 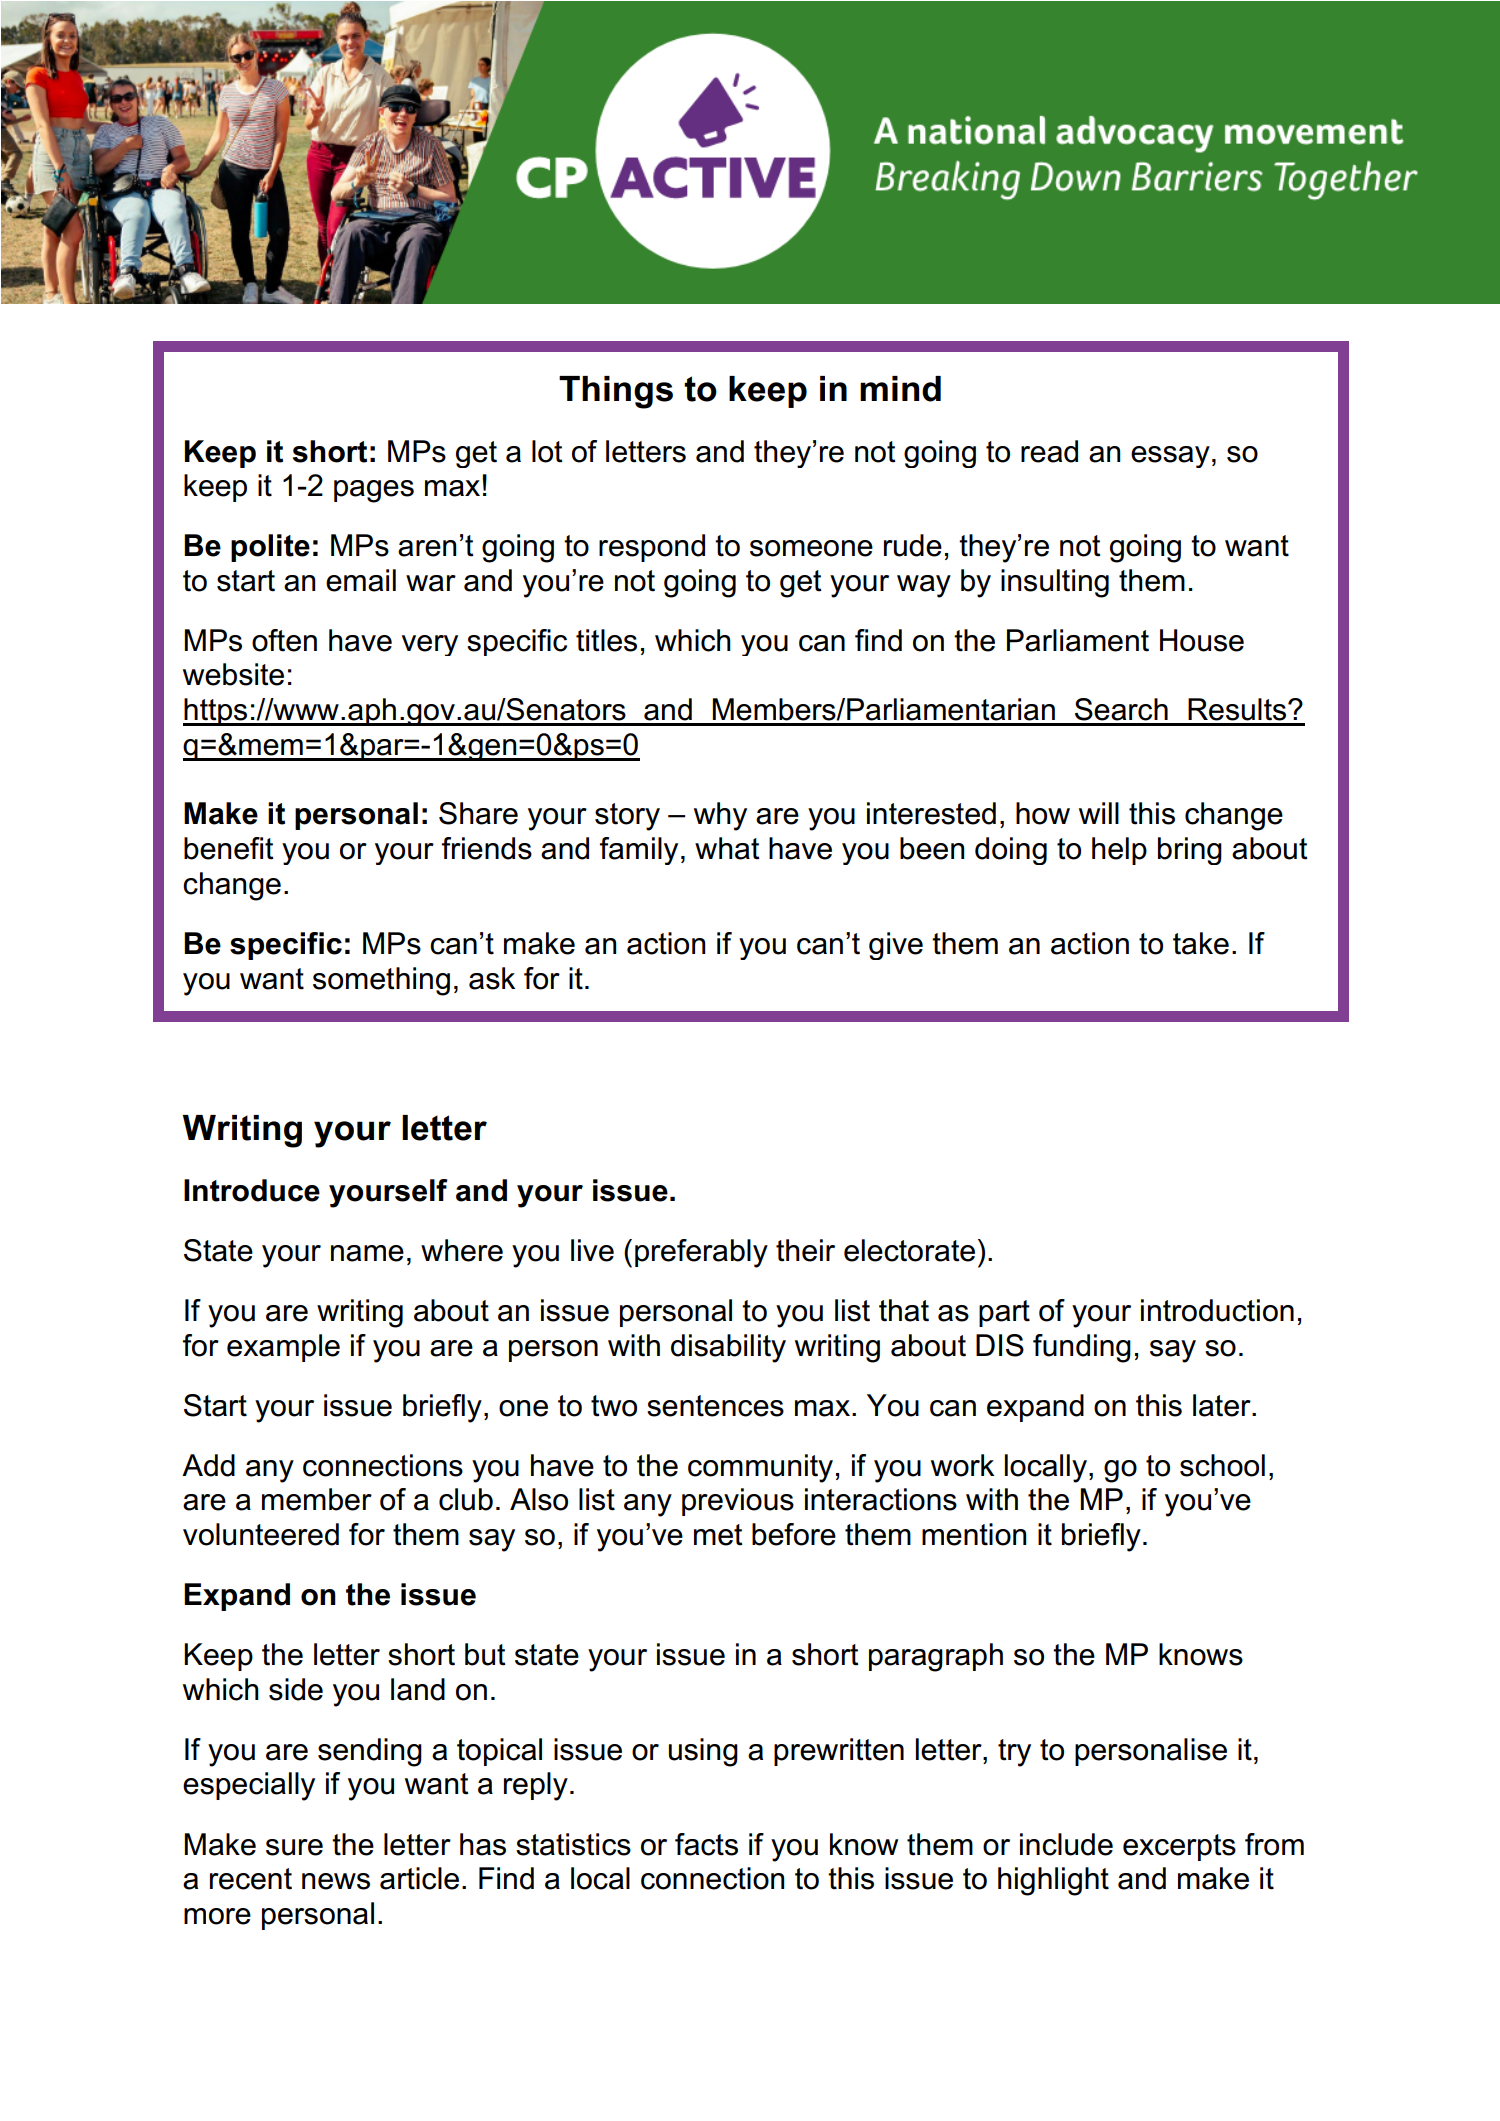 What do you see at coordinates (1170, 457) in the document?
I see `essay` at bounding box center [1170, 457].
